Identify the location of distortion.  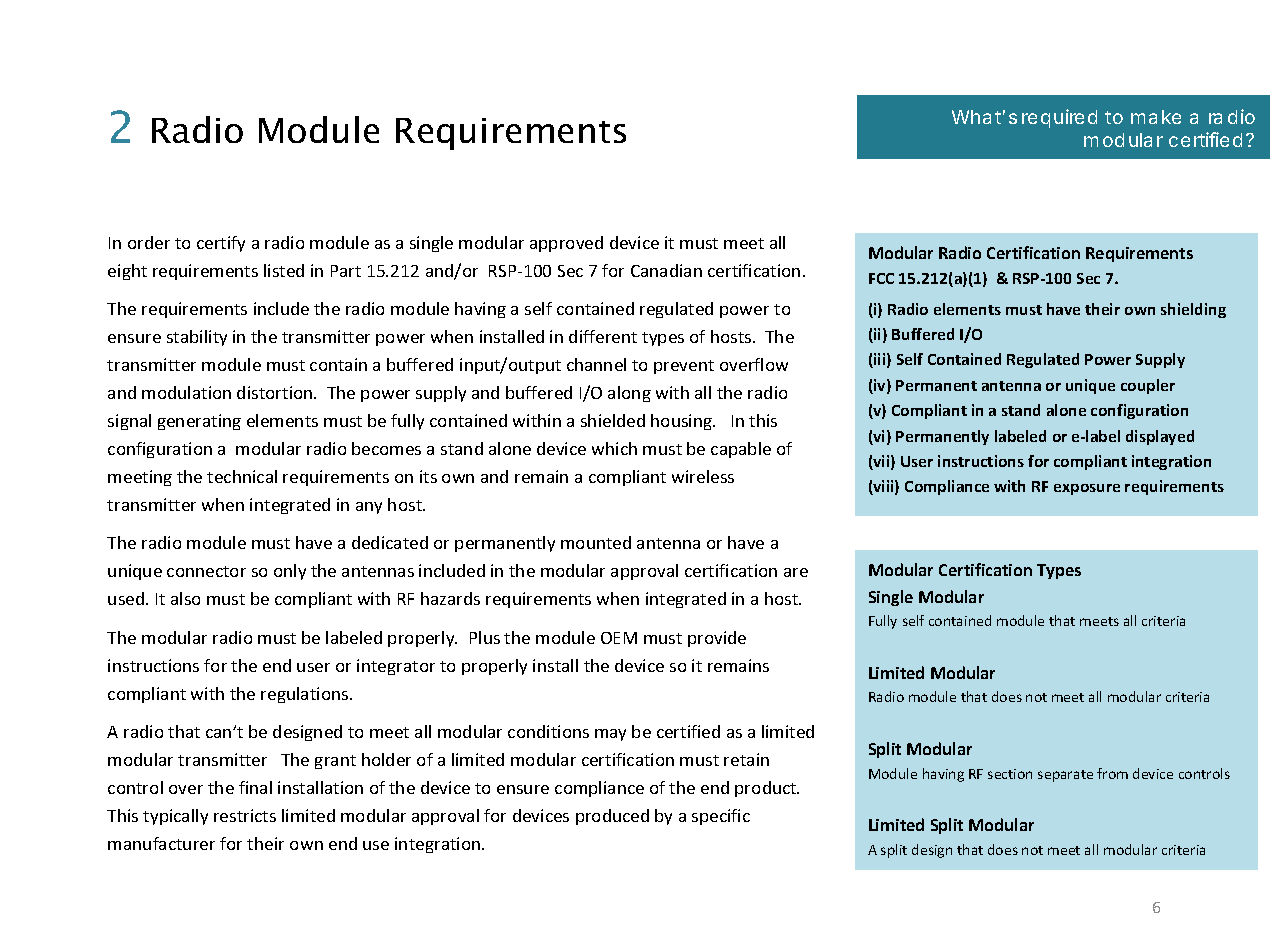
(276, 392).
